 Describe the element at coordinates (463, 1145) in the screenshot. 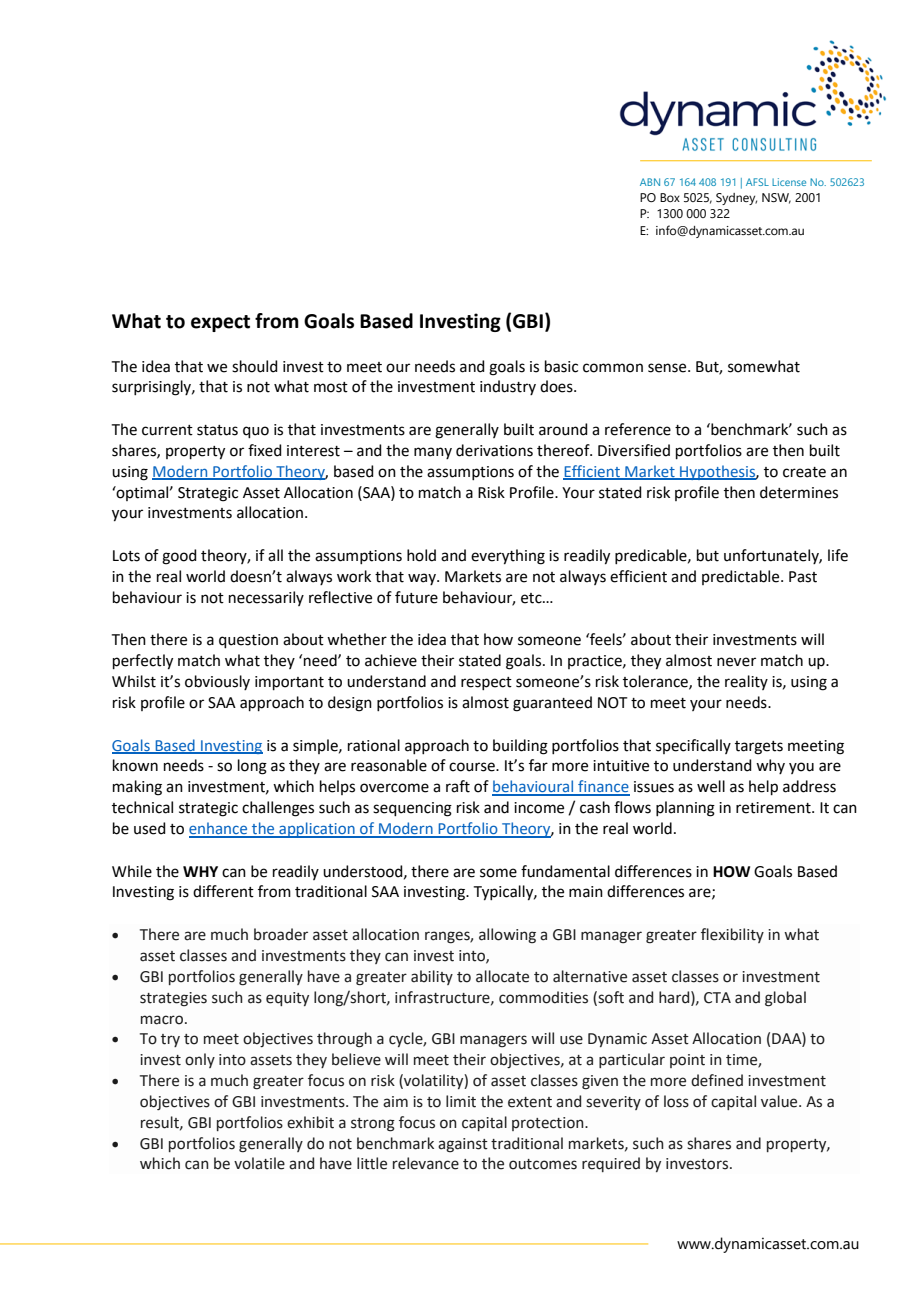

I see `against` at that location.
